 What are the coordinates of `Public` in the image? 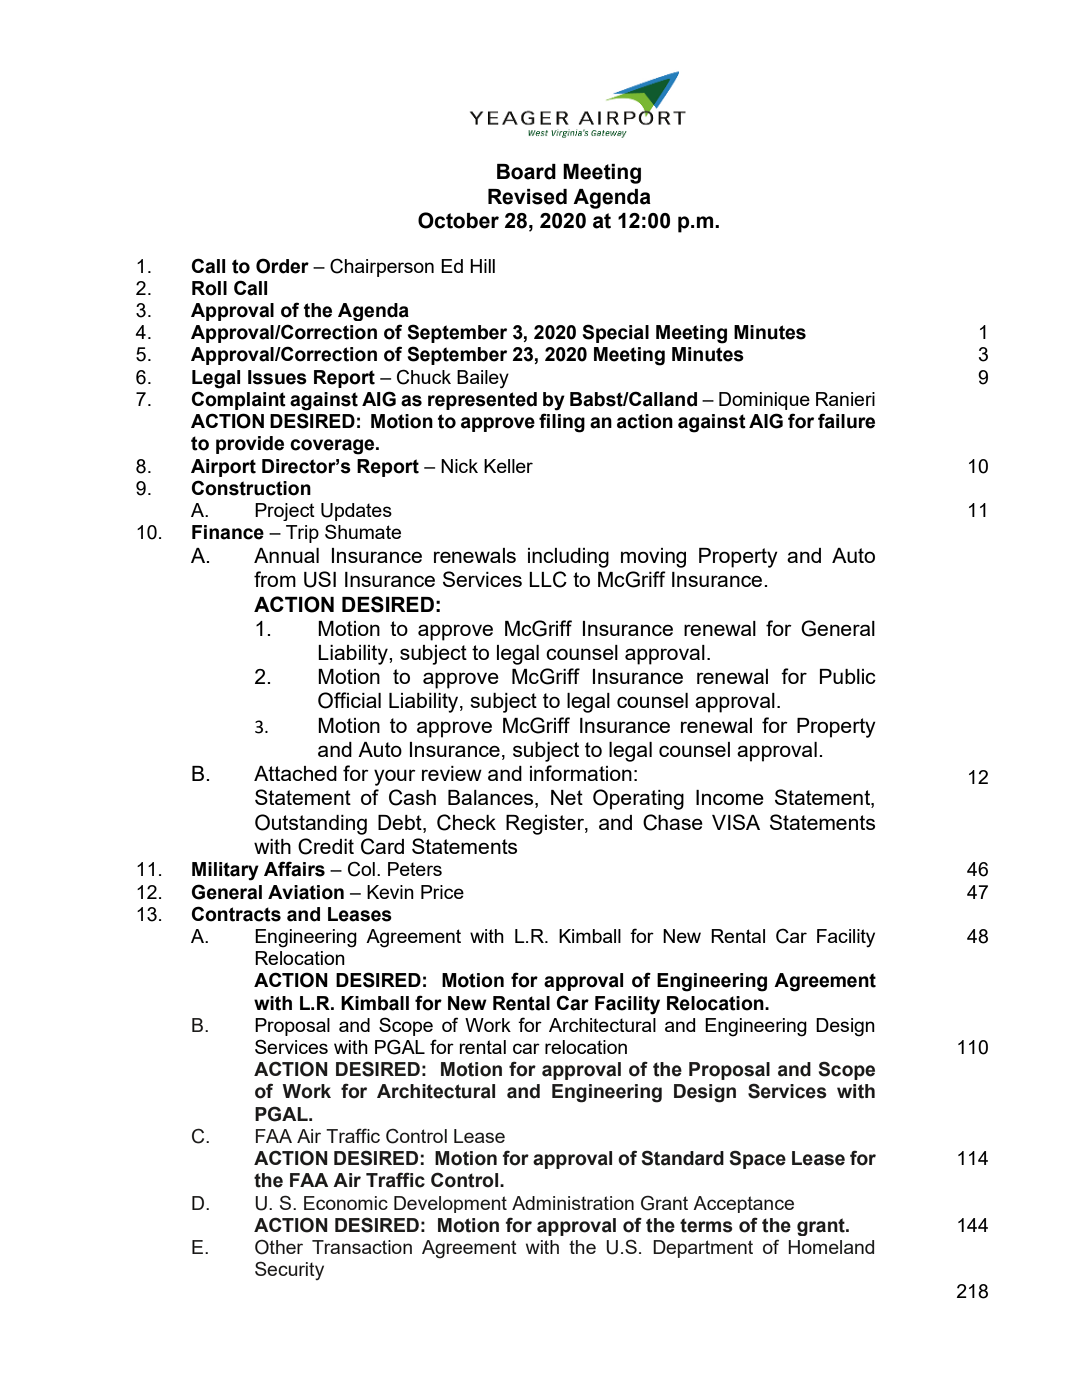 It's located at (848, 676).
